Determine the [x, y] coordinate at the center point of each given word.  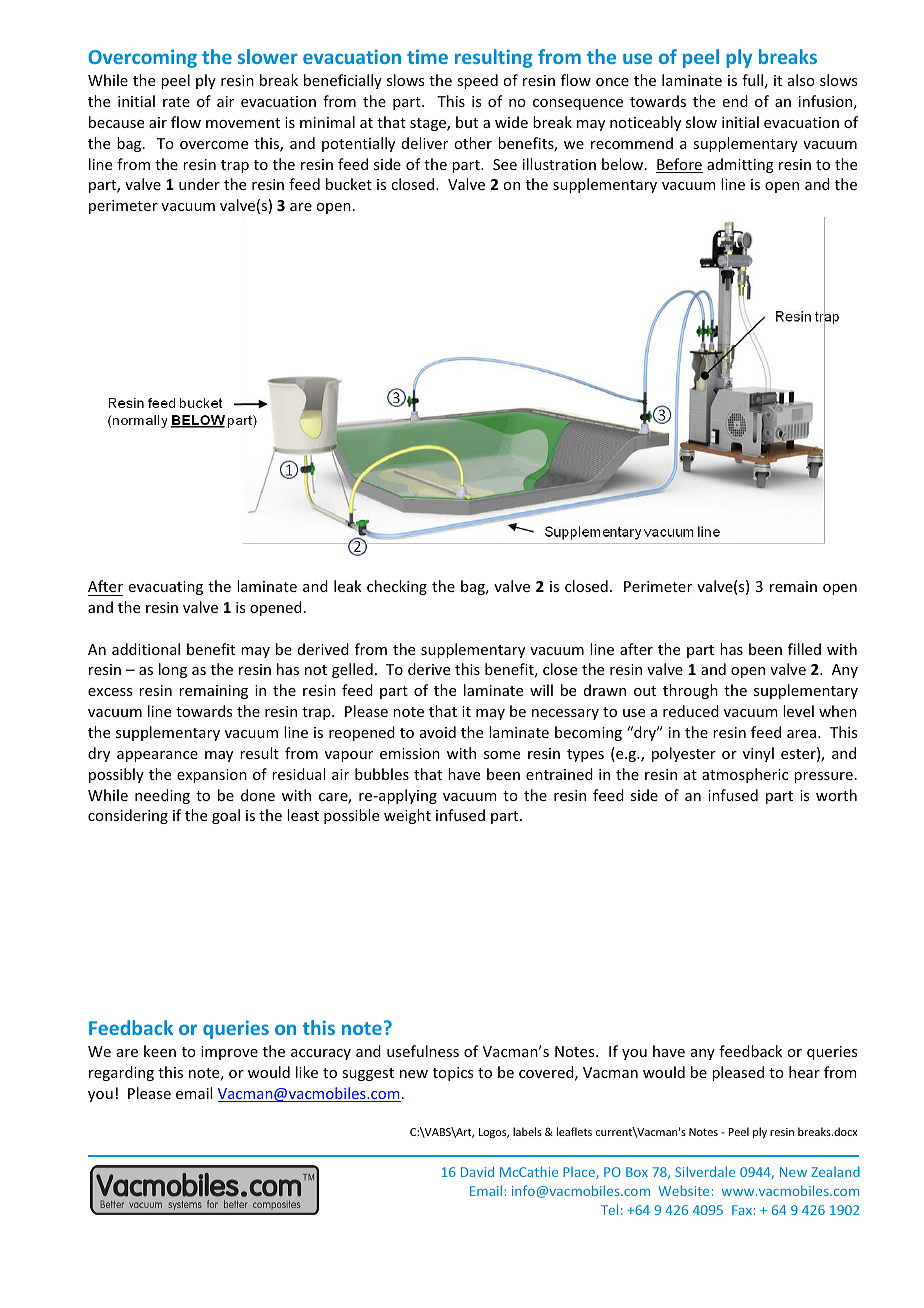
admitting [740, 165]
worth [836, 795]
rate [176, 102]
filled [804, 649]
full [752, 80]
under [199, 184]
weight [407, 816]
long [173, 670]
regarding [121, 1073]
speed [477, 81]
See [505, 164]
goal [226, 816]
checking [397, 587]
